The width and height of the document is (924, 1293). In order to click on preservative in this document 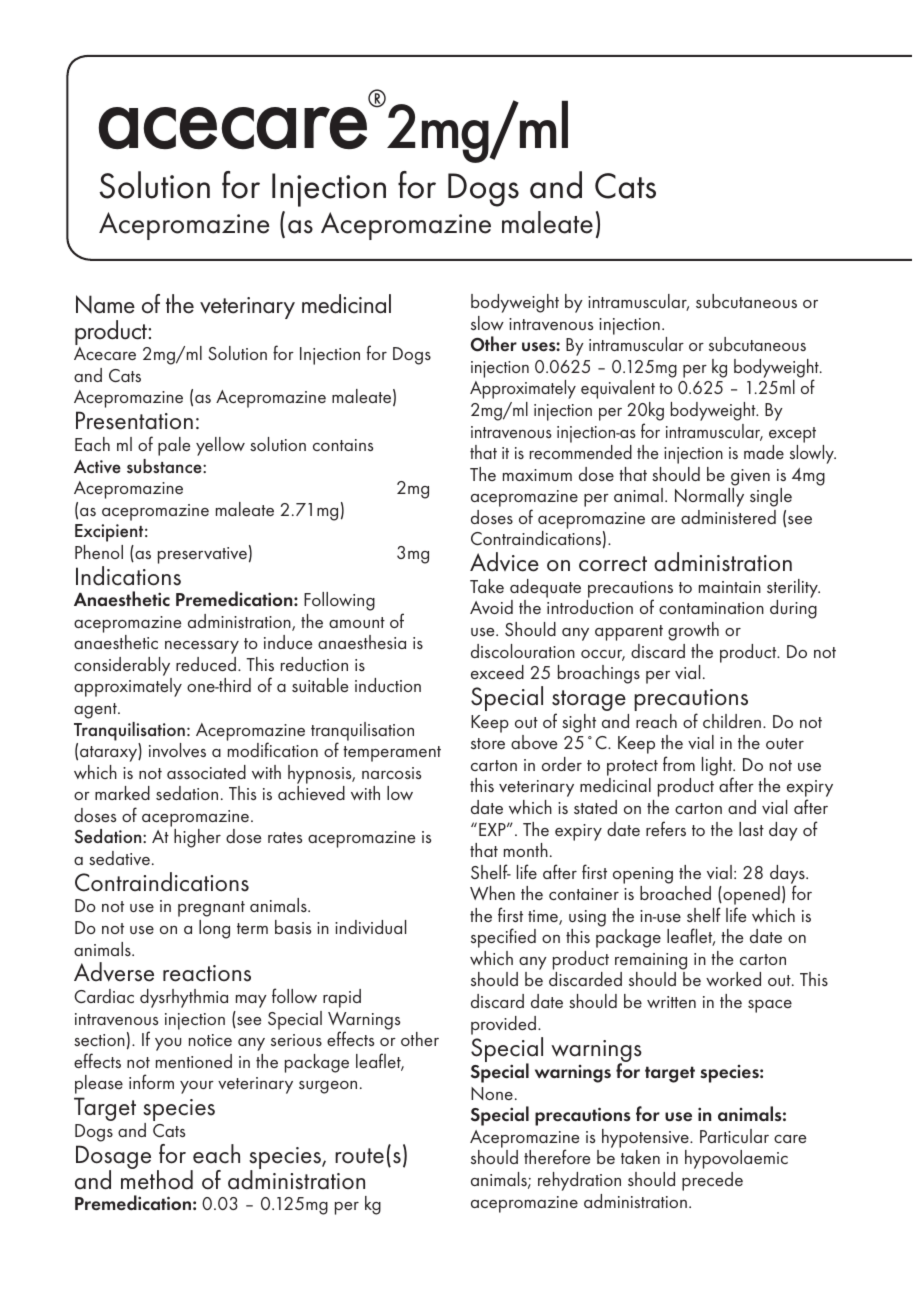, I will do `click(202, 555)`.
